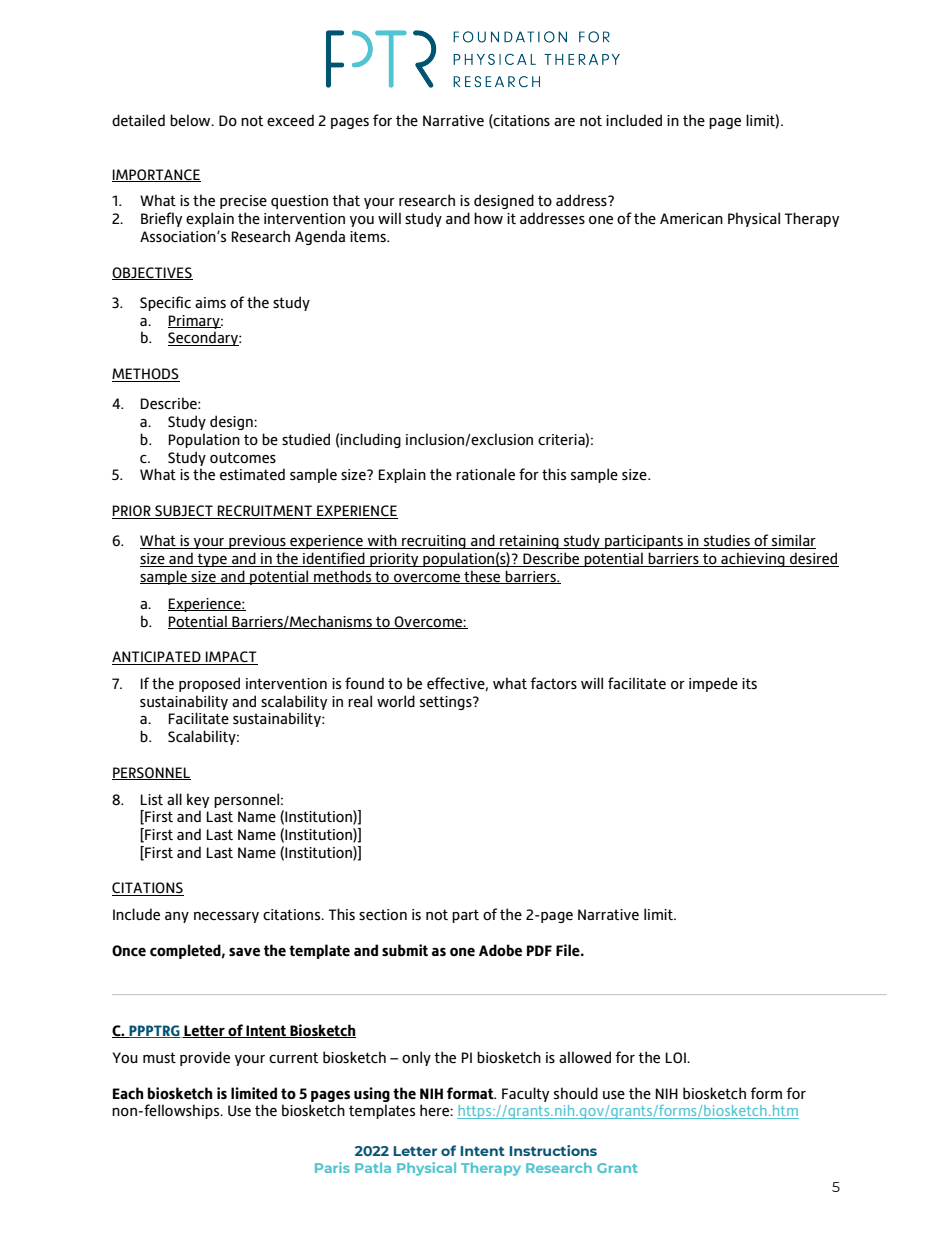  What do you see at coordinates (691, 219) in the page?
I see `American` at bounding box center [691, 219].
